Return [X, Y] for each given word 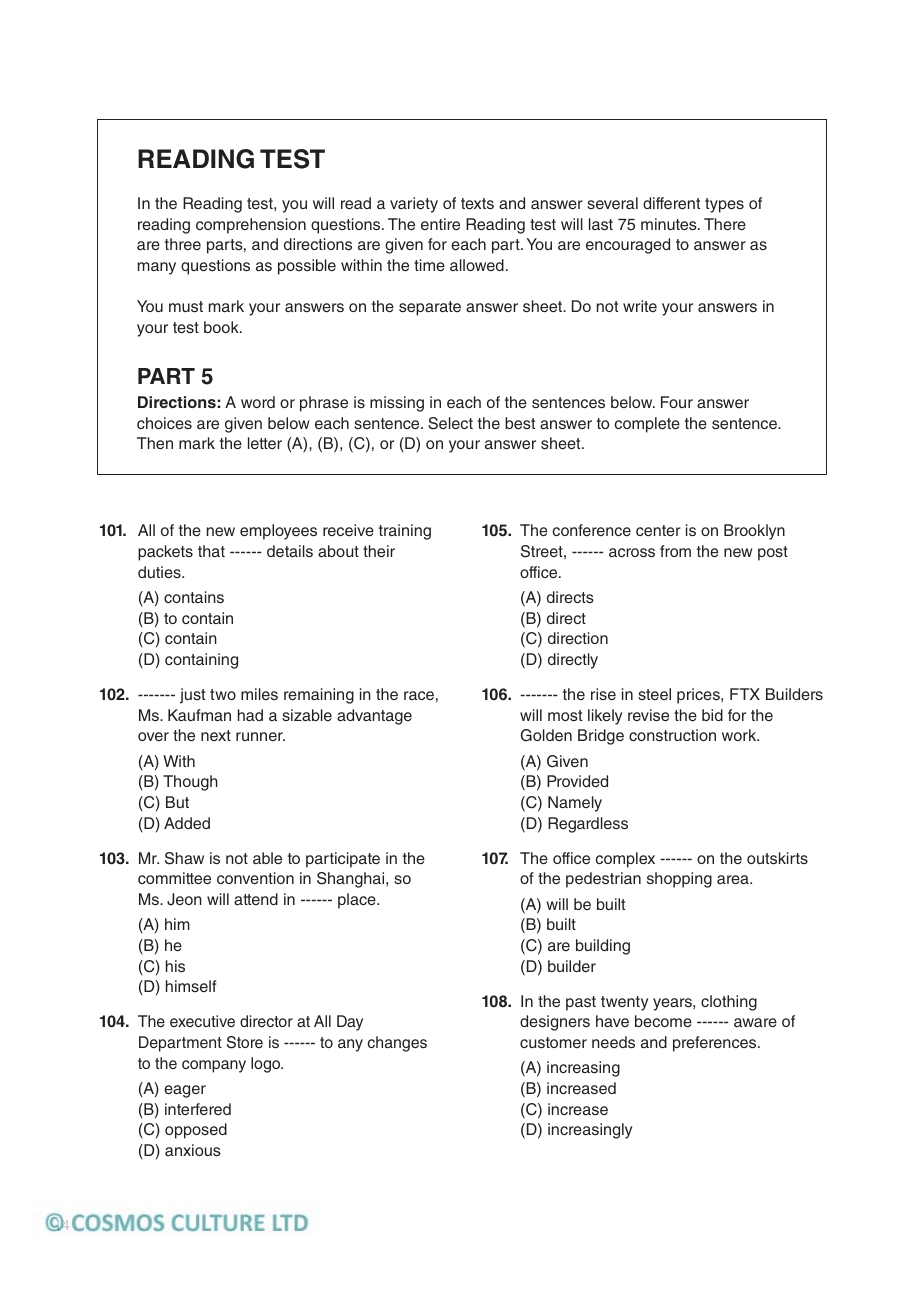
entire [440, 224]
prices [699, 696]
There [725, 224]
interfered [198, 1109]
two [223, 694]
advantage [374, 717]
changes [397, 1044]
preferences [716, 1044]
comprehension [251, 226]
